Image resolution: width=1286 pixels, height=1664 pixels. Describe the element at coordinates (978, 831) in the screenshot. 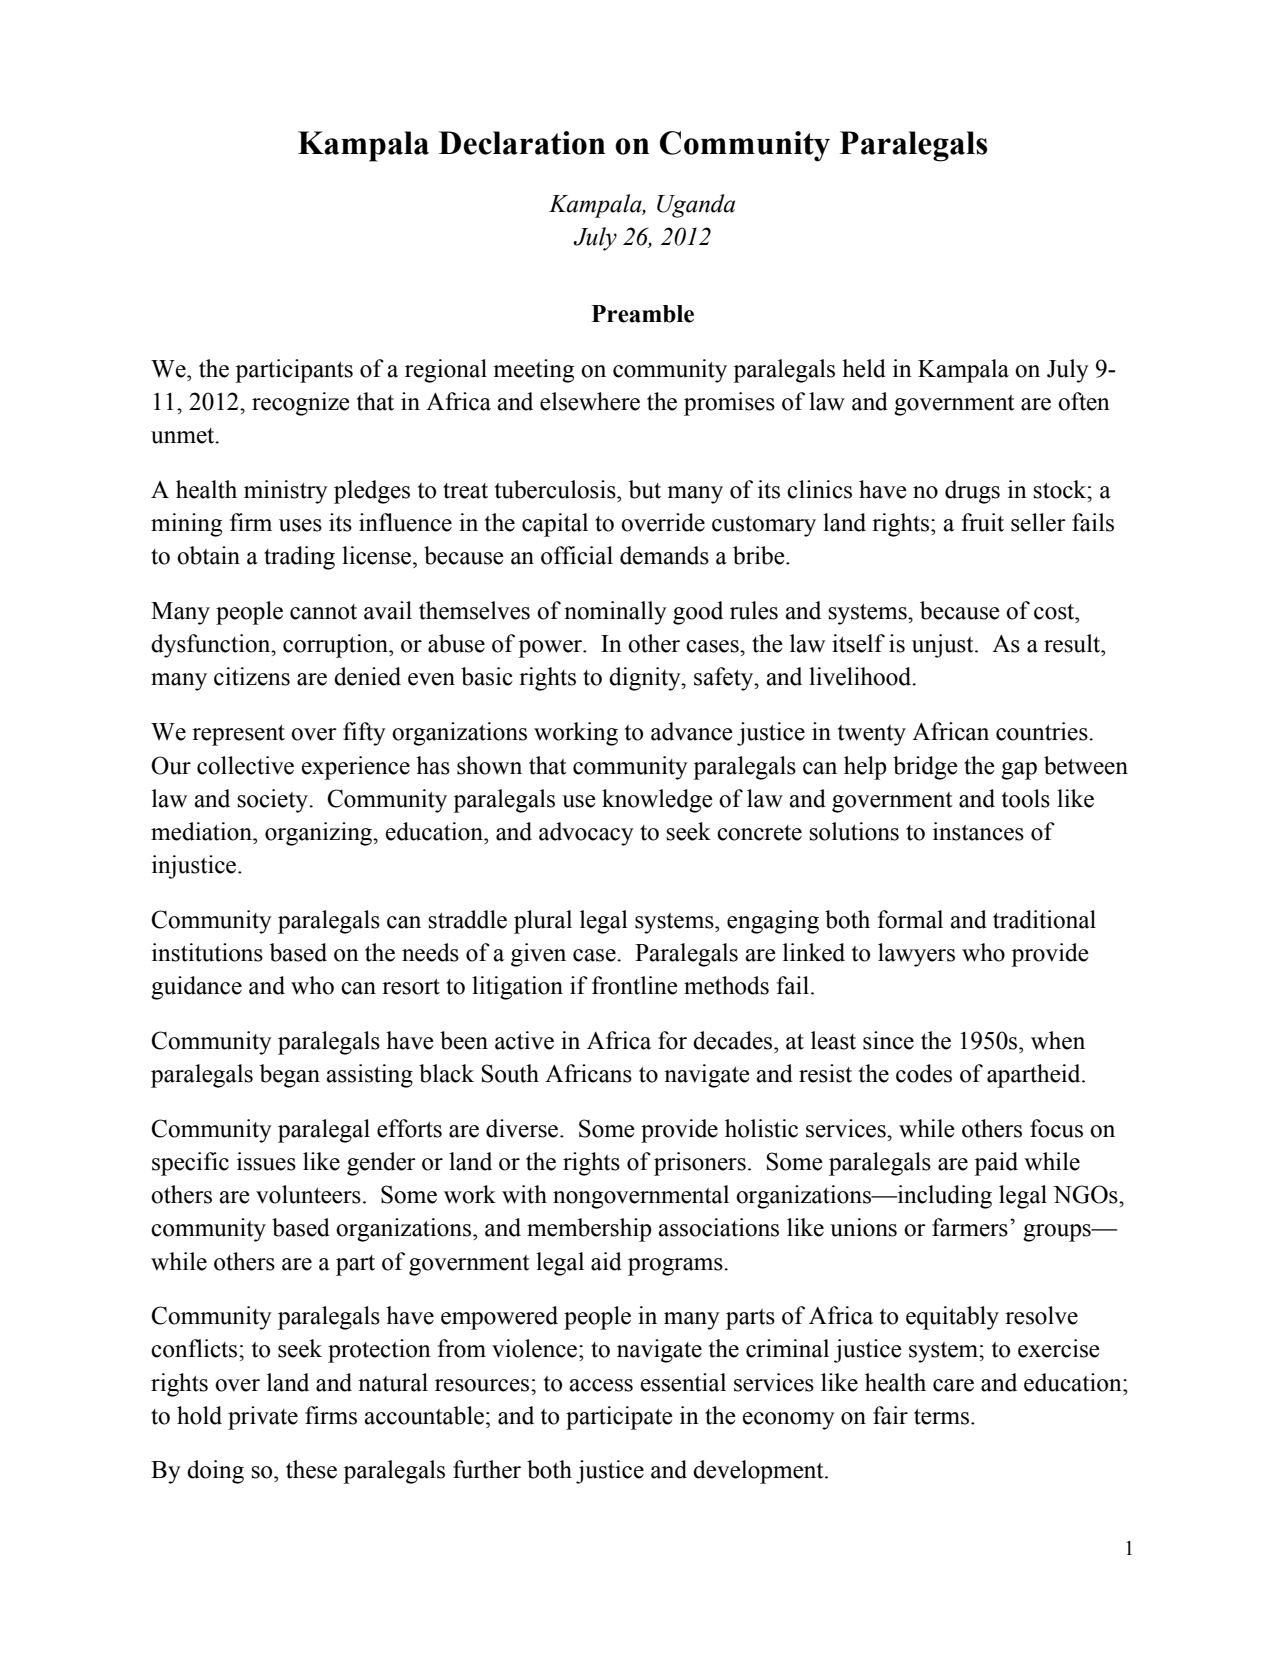

I see `instances` at that location.
